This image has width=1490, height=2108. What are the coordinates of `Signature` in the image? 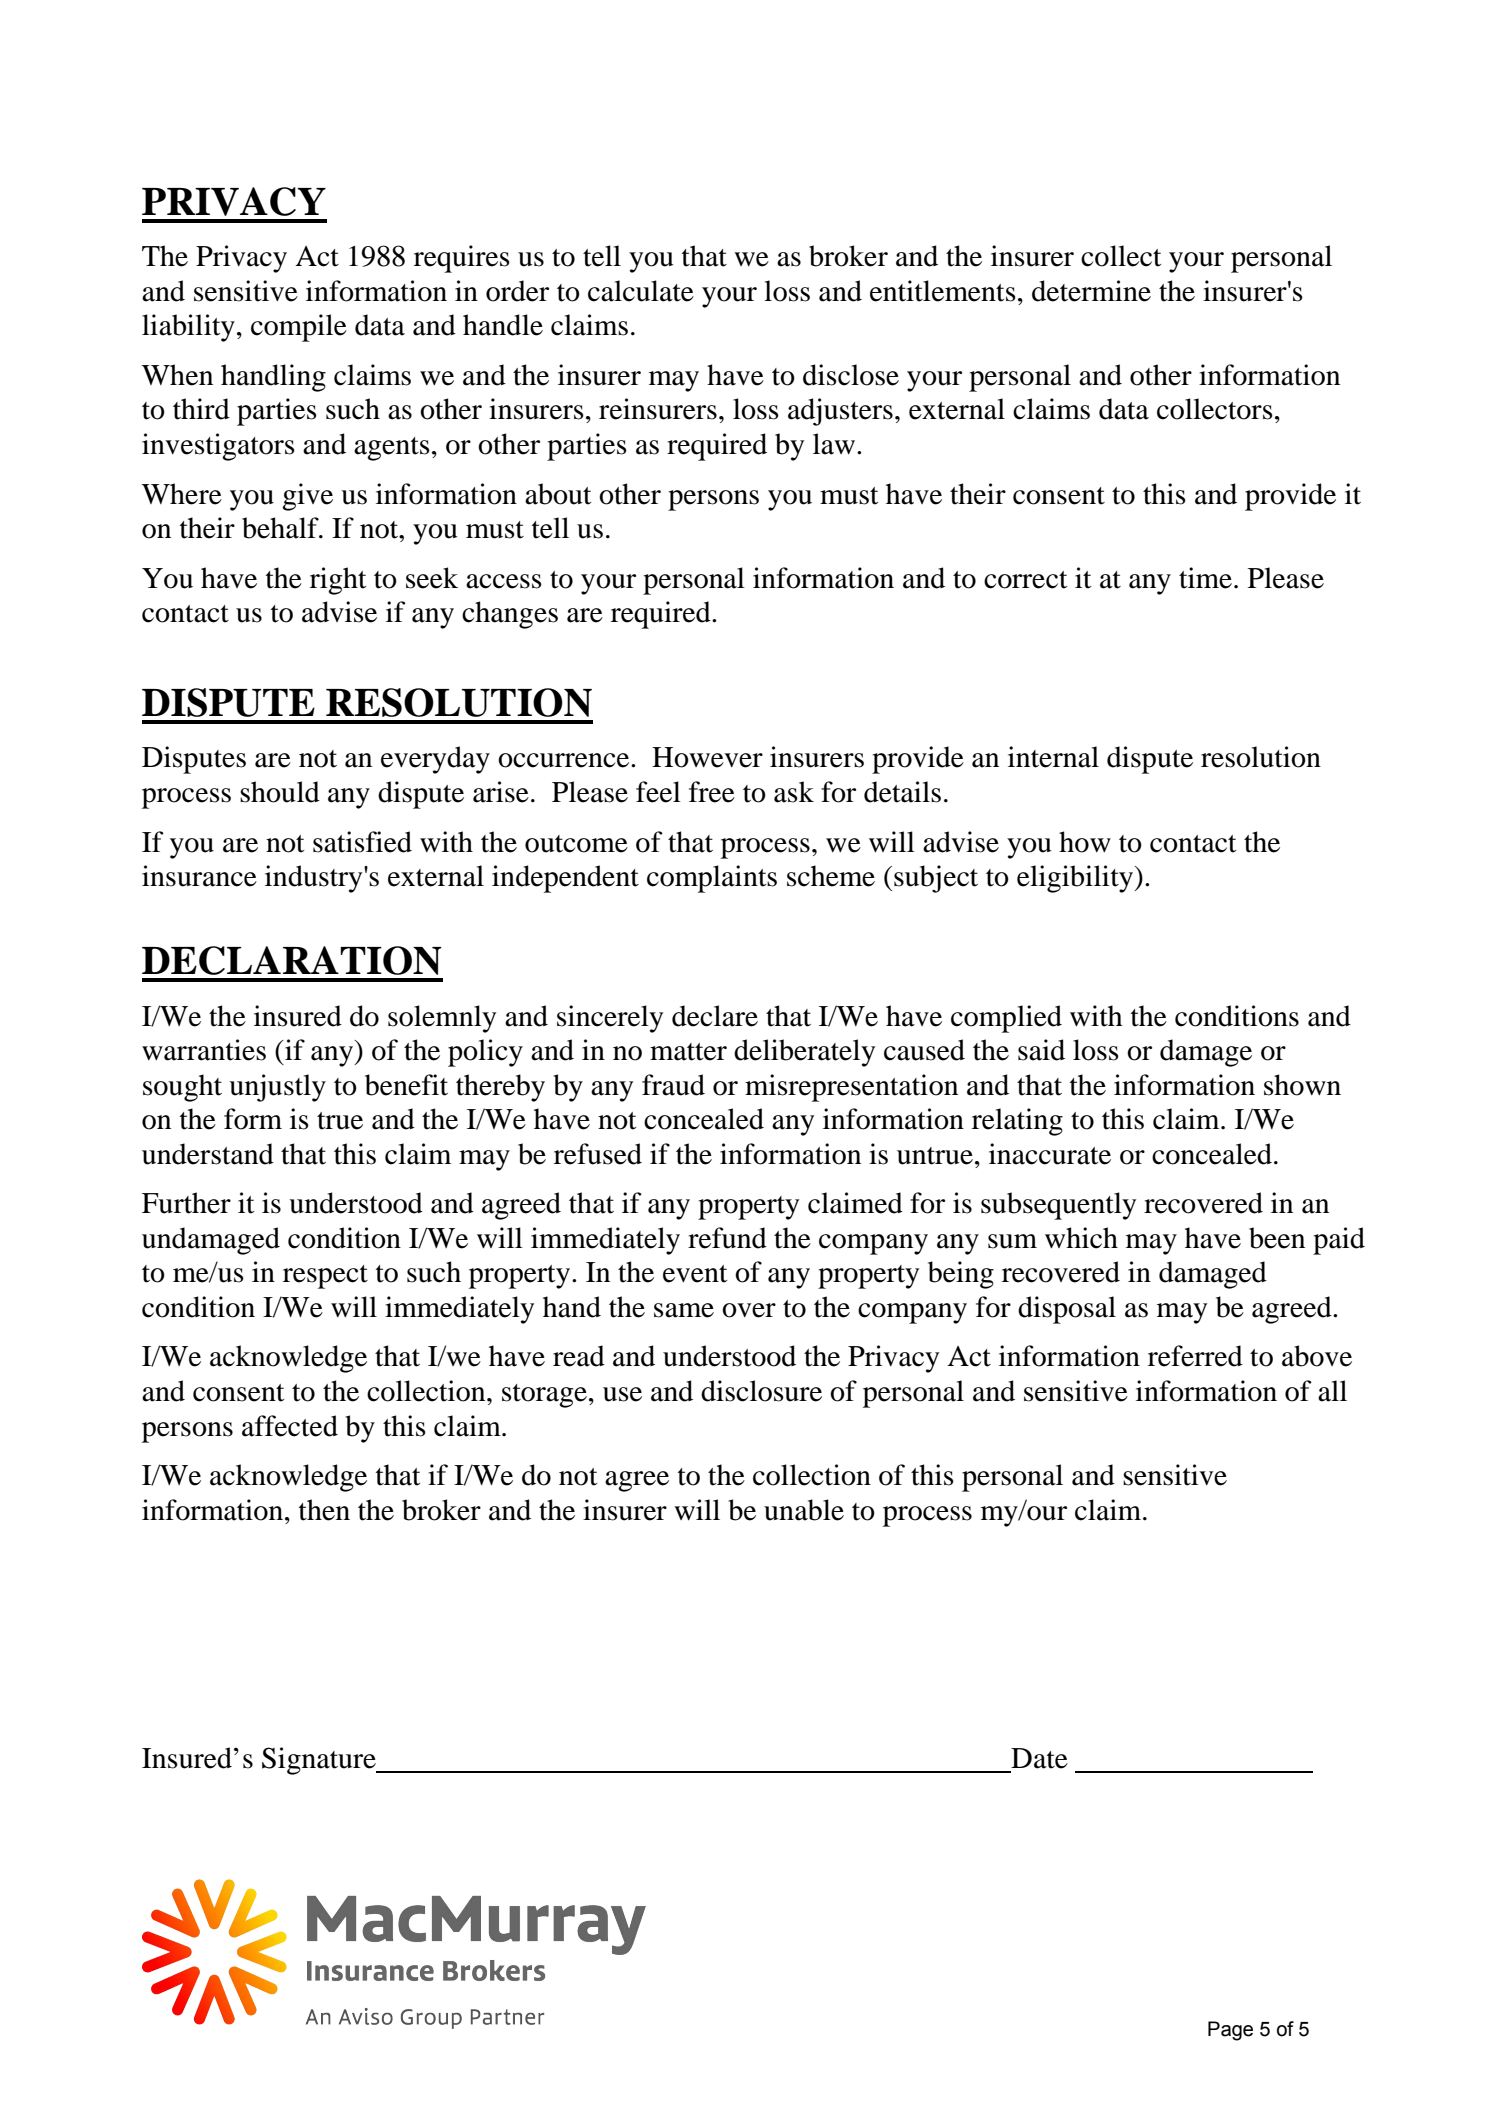 It's located at (320, 1761).
